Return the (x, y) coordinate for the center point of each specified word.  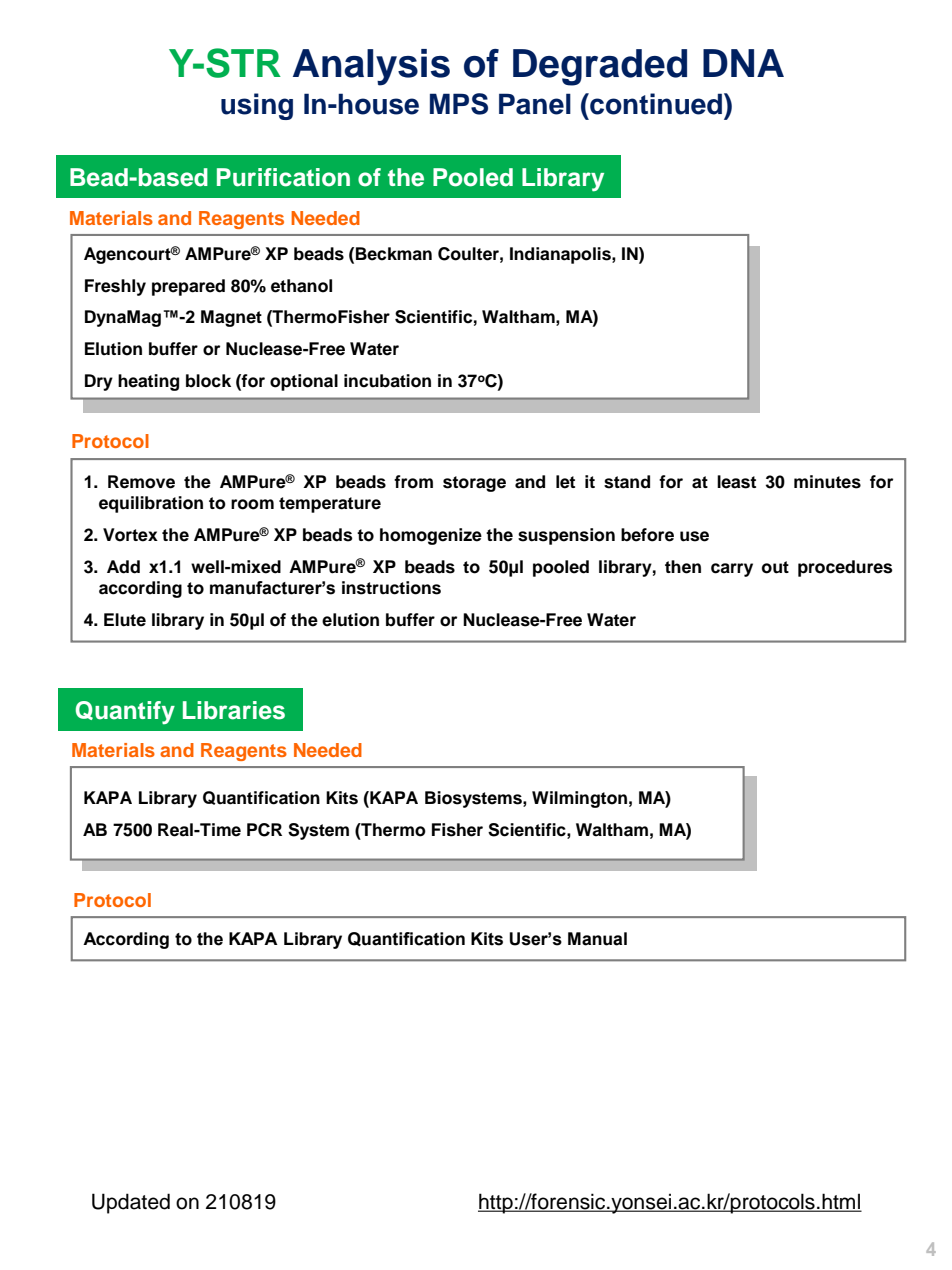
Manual (597, 939)
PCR (264, 830)
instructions (391, 588)
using (257, 106)
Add (123, 567)
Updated (131, 1203)
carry (732, 570)
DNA (743, 63)
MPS (459, 104)
